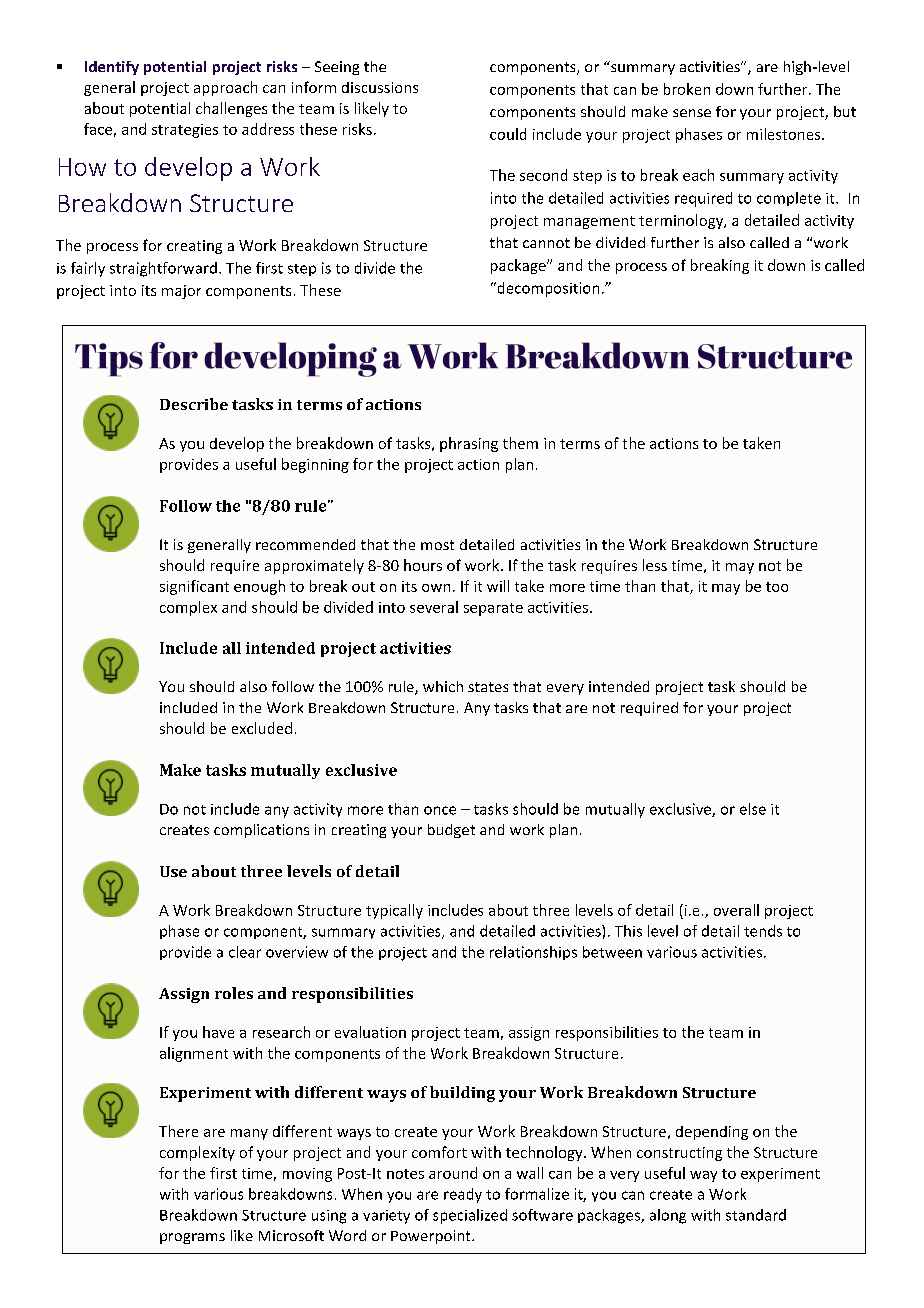  I want to click on too, so click(777, 587).
